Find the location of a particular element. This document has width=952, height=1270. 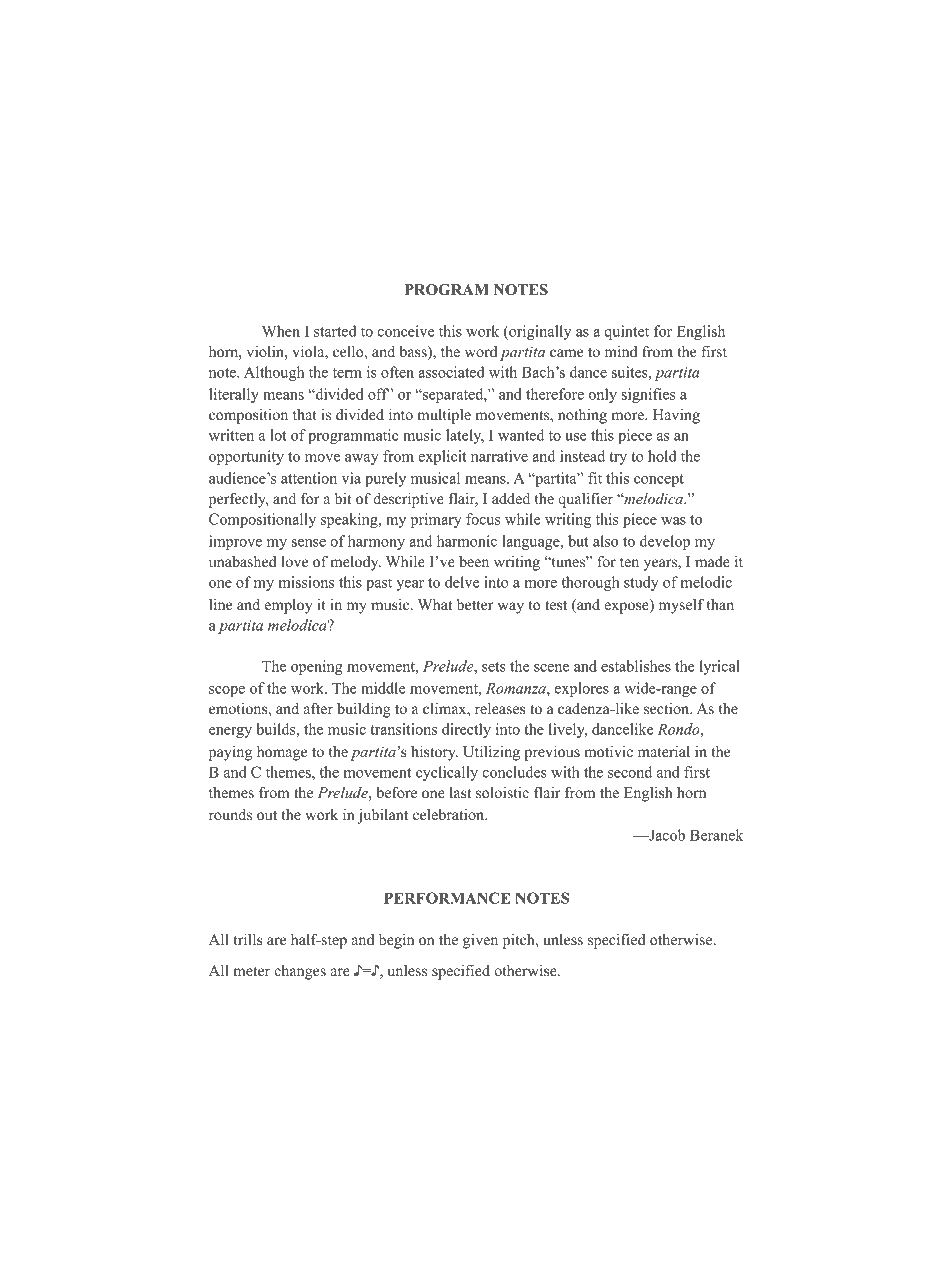

changes is located at coordinates (300, 972).
